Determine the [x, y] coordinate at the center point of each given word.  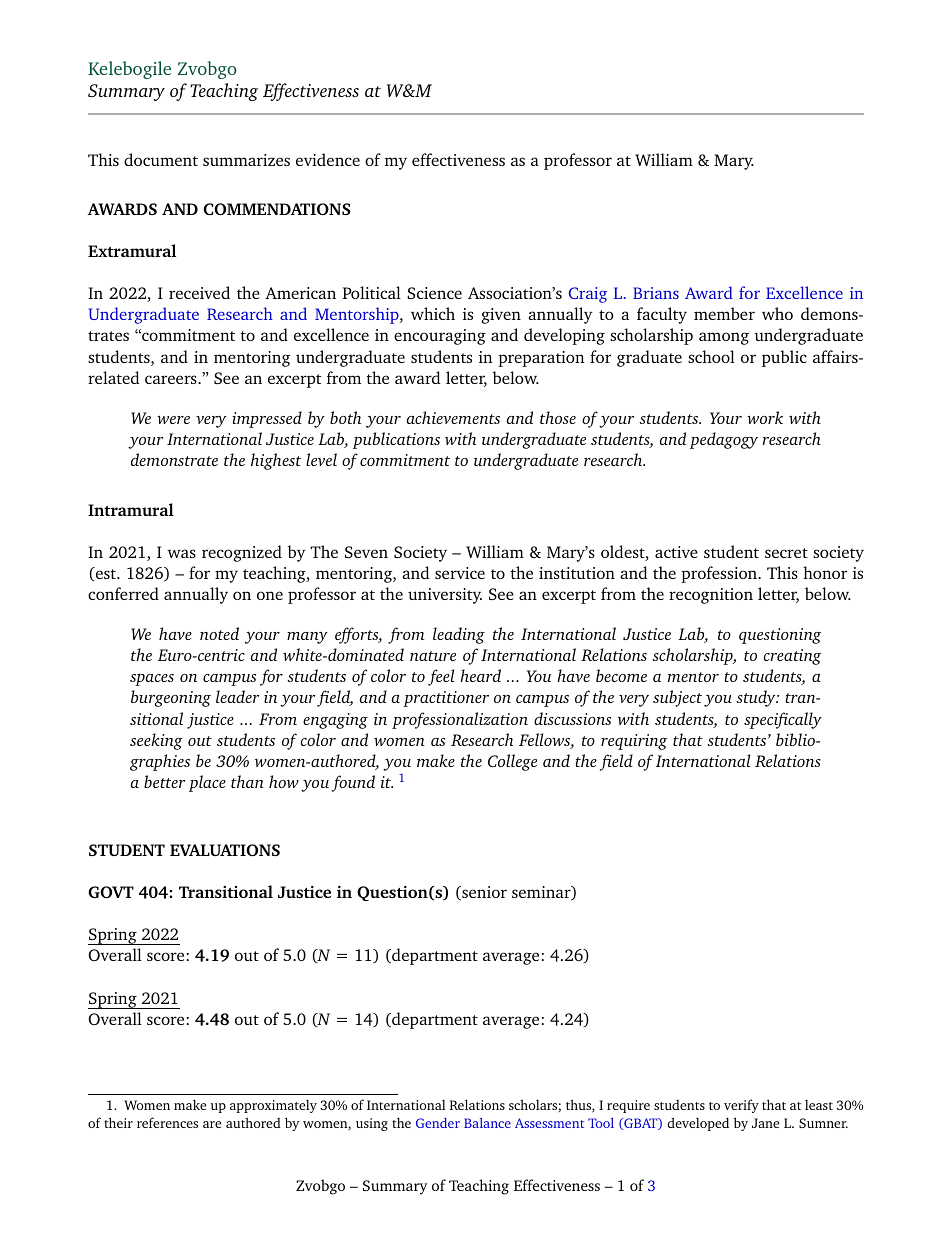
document [161, 159]
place [207, 783]
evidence [328, 159]
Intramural [131, 509]
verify [741, 1106]
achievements [453, 417]
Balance [487, 1123]
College [512, 762]
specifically [783, 720]
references [167, 1122]
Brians [656, 293]
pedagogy [724, 440]
